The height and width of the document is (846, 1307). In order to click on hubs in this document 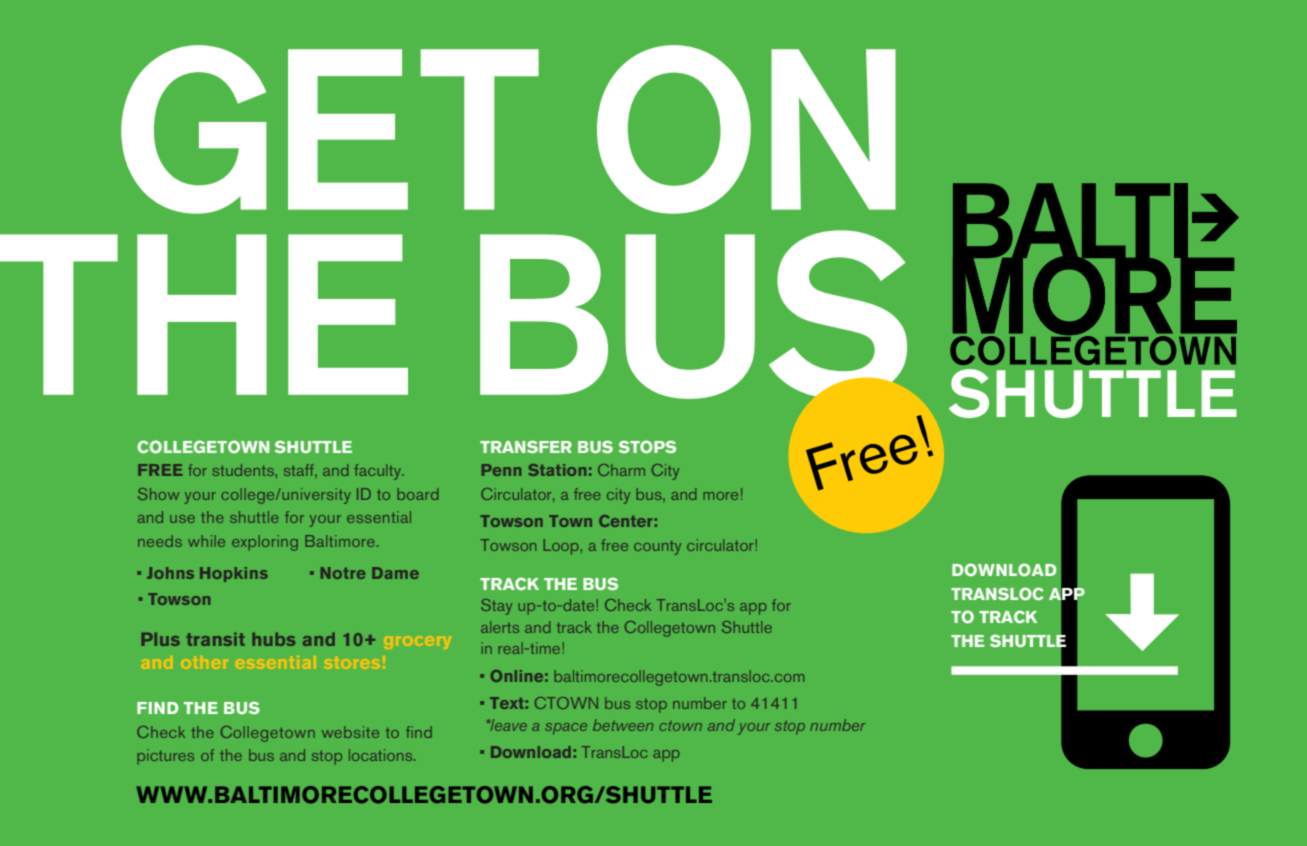, I will do `click(273, 639)`.
